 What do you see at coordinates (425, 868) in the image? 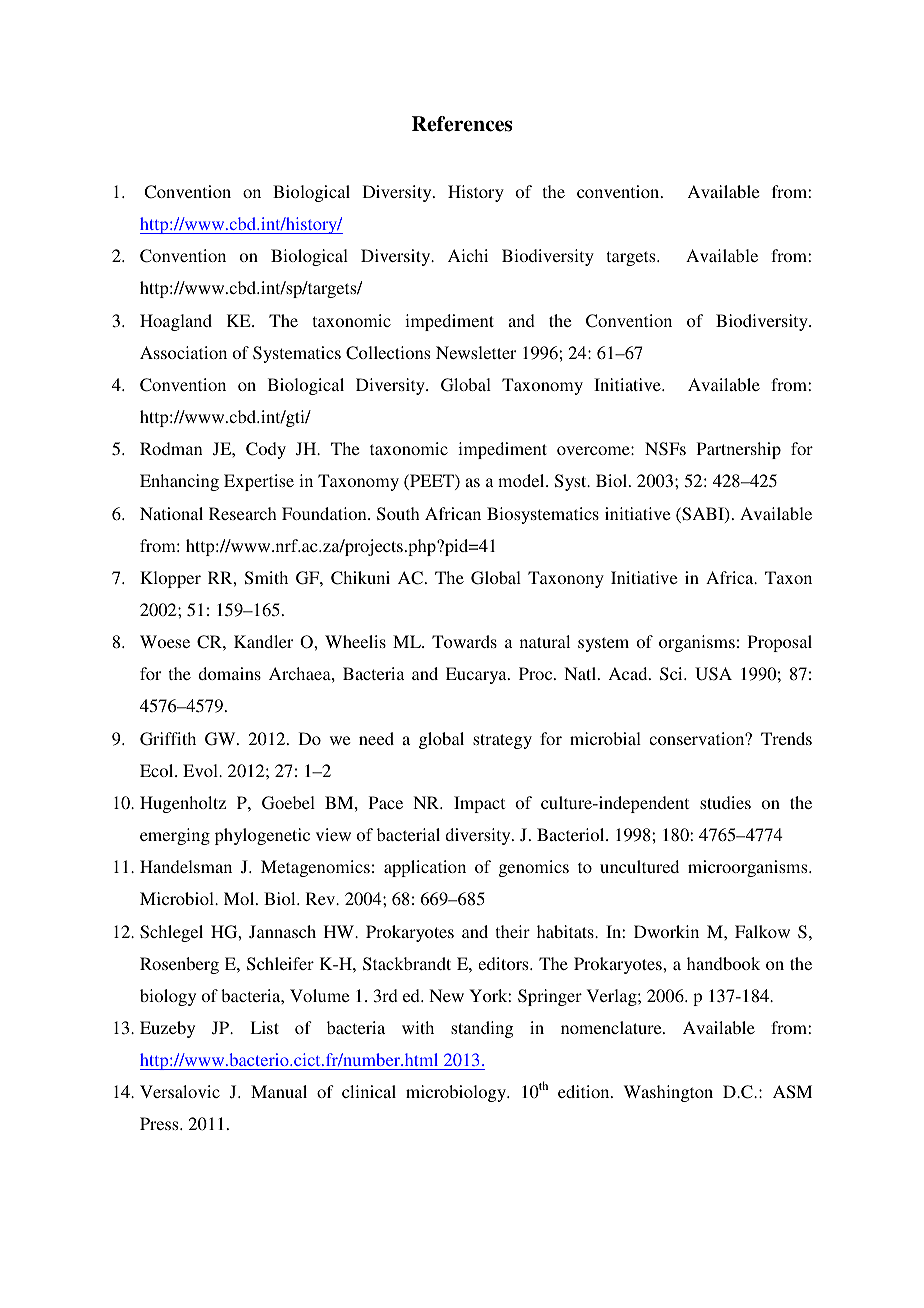
I see `application` at bounding box center [425, 868].
